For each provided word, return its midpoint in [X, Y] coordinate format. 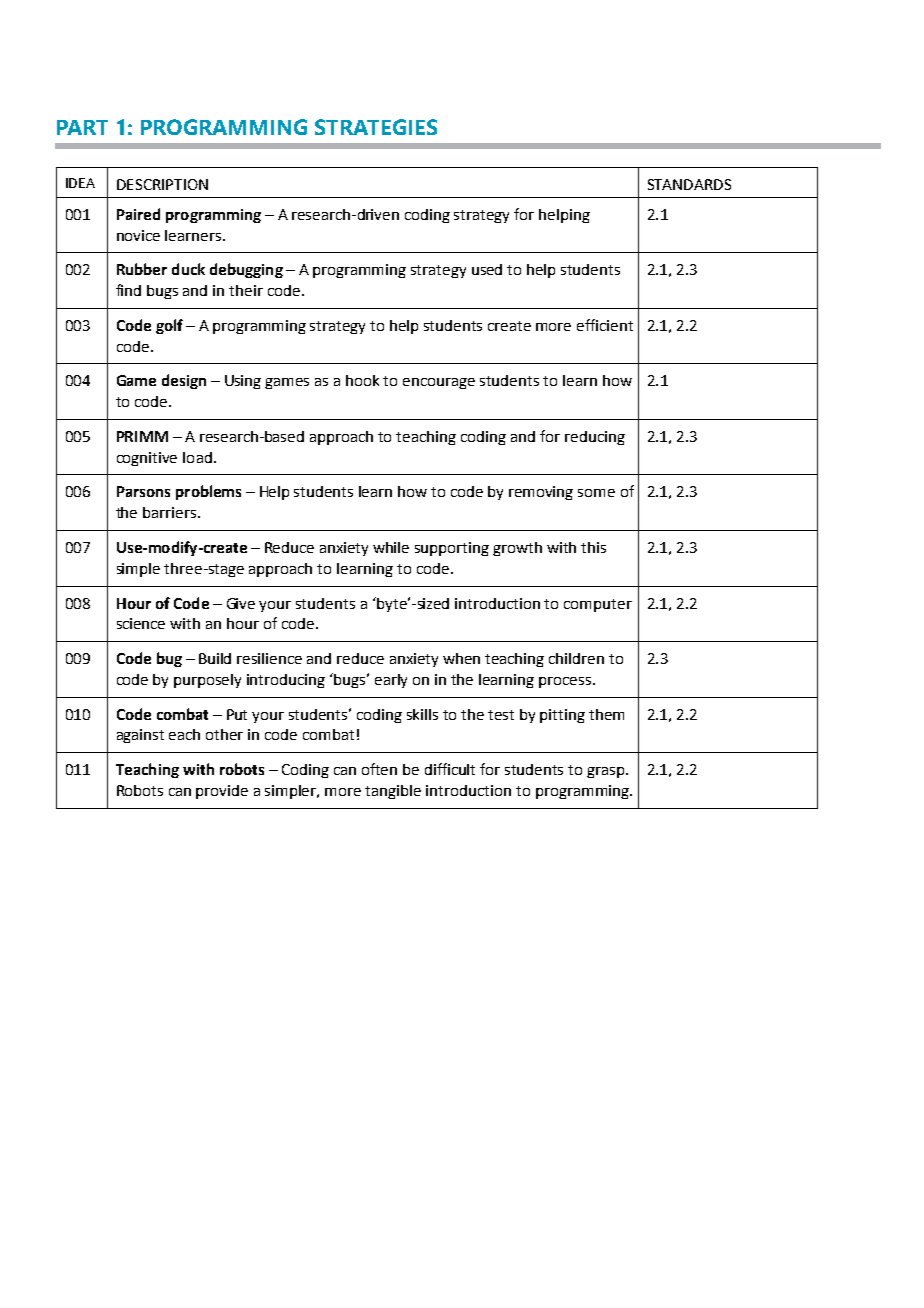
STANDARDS [689, 184]
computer [598, 605]
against [140, 736]
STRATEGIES [376, 127]
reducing [595, 438]
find [128, 290]
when [461, 658]
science [141, 623]
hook [362, 380]
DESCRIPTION [162, 184]
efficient [605, 325]
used [487, 269]
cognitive [147, 459]
